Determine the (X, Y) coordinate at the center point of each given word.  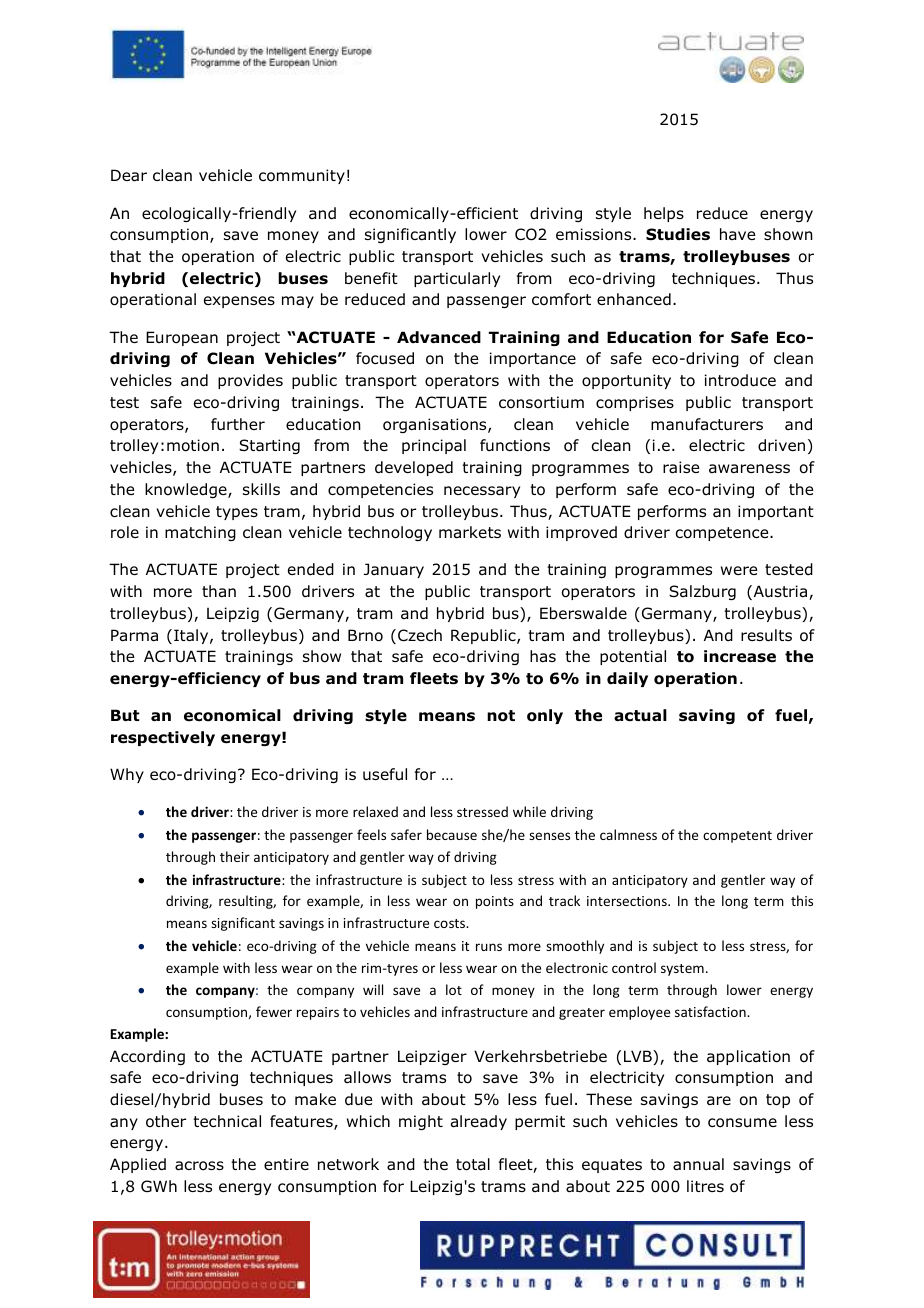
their (235, 856)
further (238, 424)
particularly (457, 279)
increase (740, 656)
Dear (129, 175)
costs (451, 923)
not (501, 716)
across (199, 1166)
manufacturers (707, 424)
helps (664, 214)
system (682, 970)
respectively (163, 738)
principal (434, 446)
